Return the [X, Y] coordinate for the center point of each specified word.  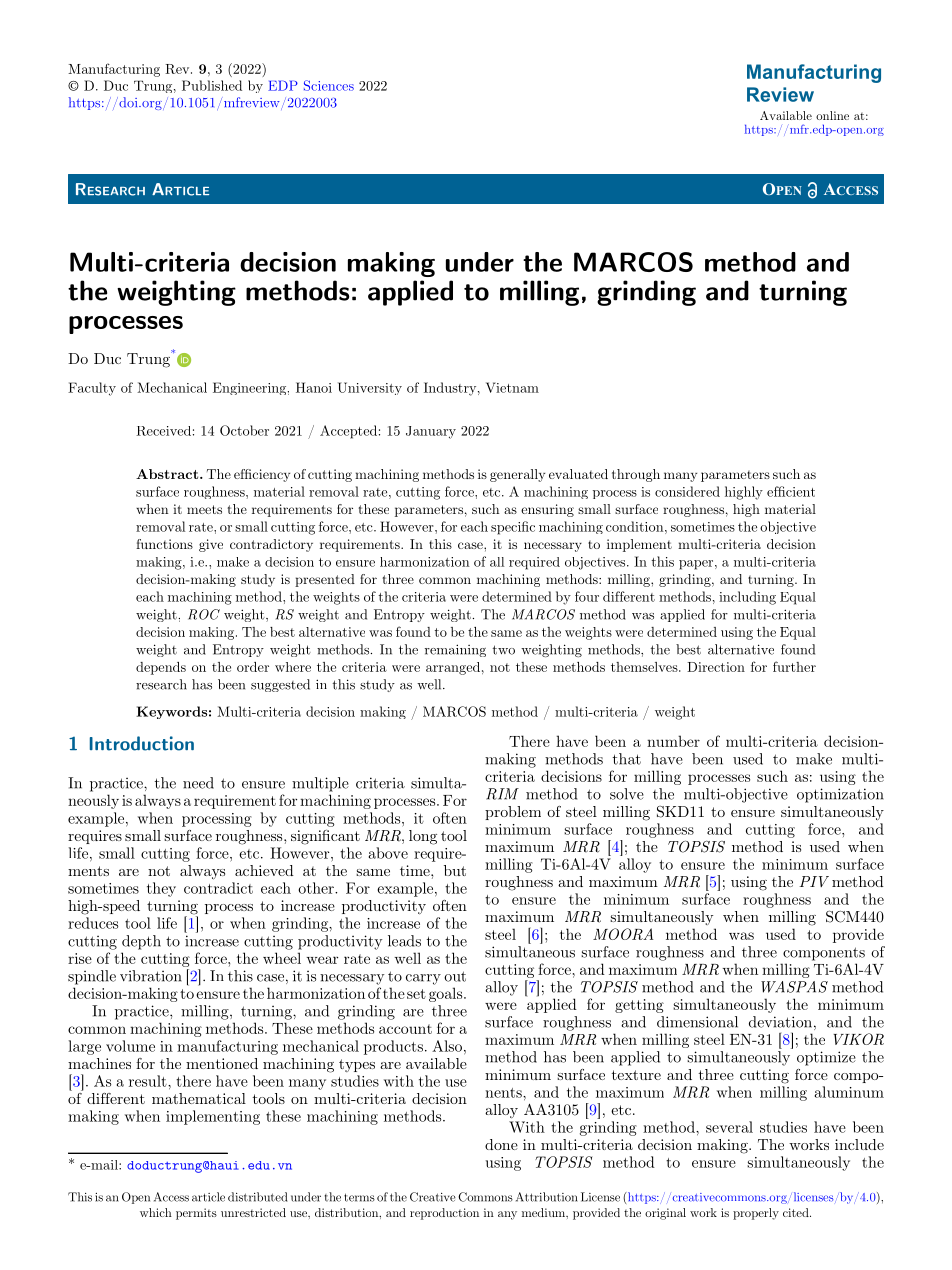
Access [171, 1197]
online [832, 115]
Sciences [329, 85]
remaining [455, 650]
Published [212, 85]
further [794, 666]
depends [161, 668]
